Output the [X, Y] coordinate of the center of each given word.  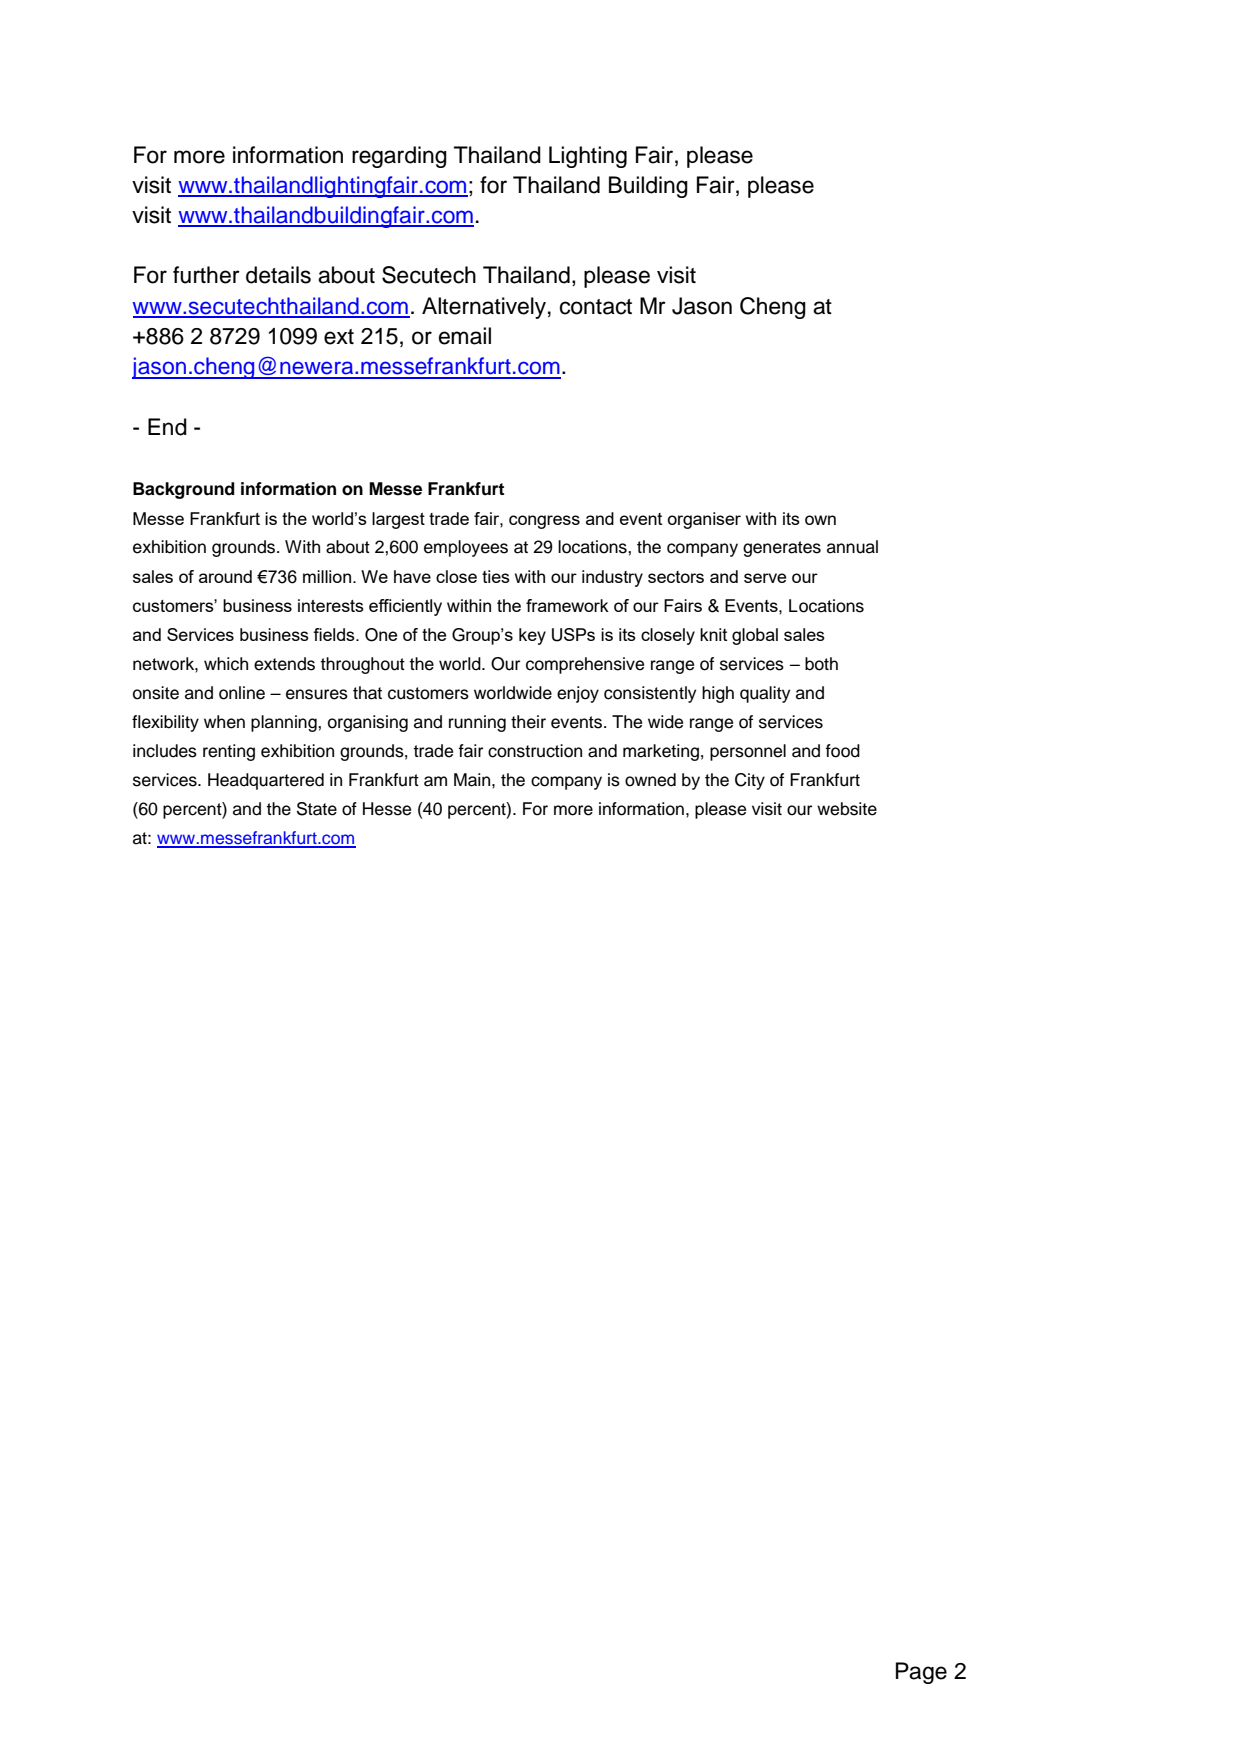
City [750, 781]
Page [921, 1673]
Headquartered [266, 781]
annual [852, 547]
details [278, 275]
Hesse [387, 809]
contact [596, 307]
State [317, 809]
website [847, 809]
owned [650, 780]
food [842, 751]
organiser [704, 520]
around [225, 576]
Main [473, 780]
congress [544, 522]
